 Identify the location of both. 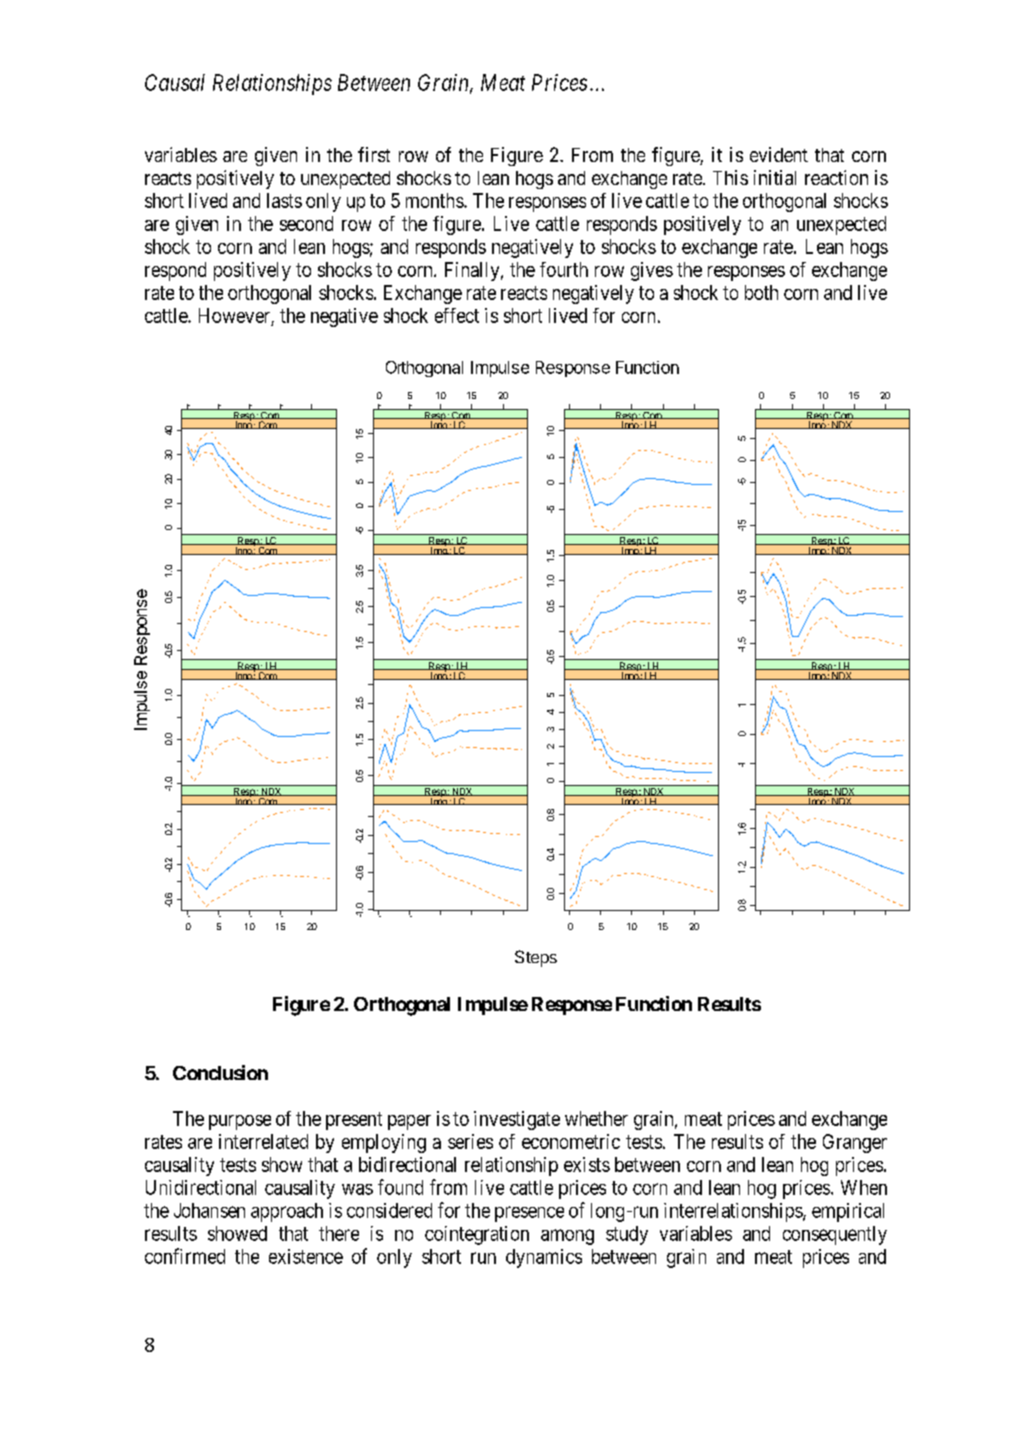
(761, 292).
